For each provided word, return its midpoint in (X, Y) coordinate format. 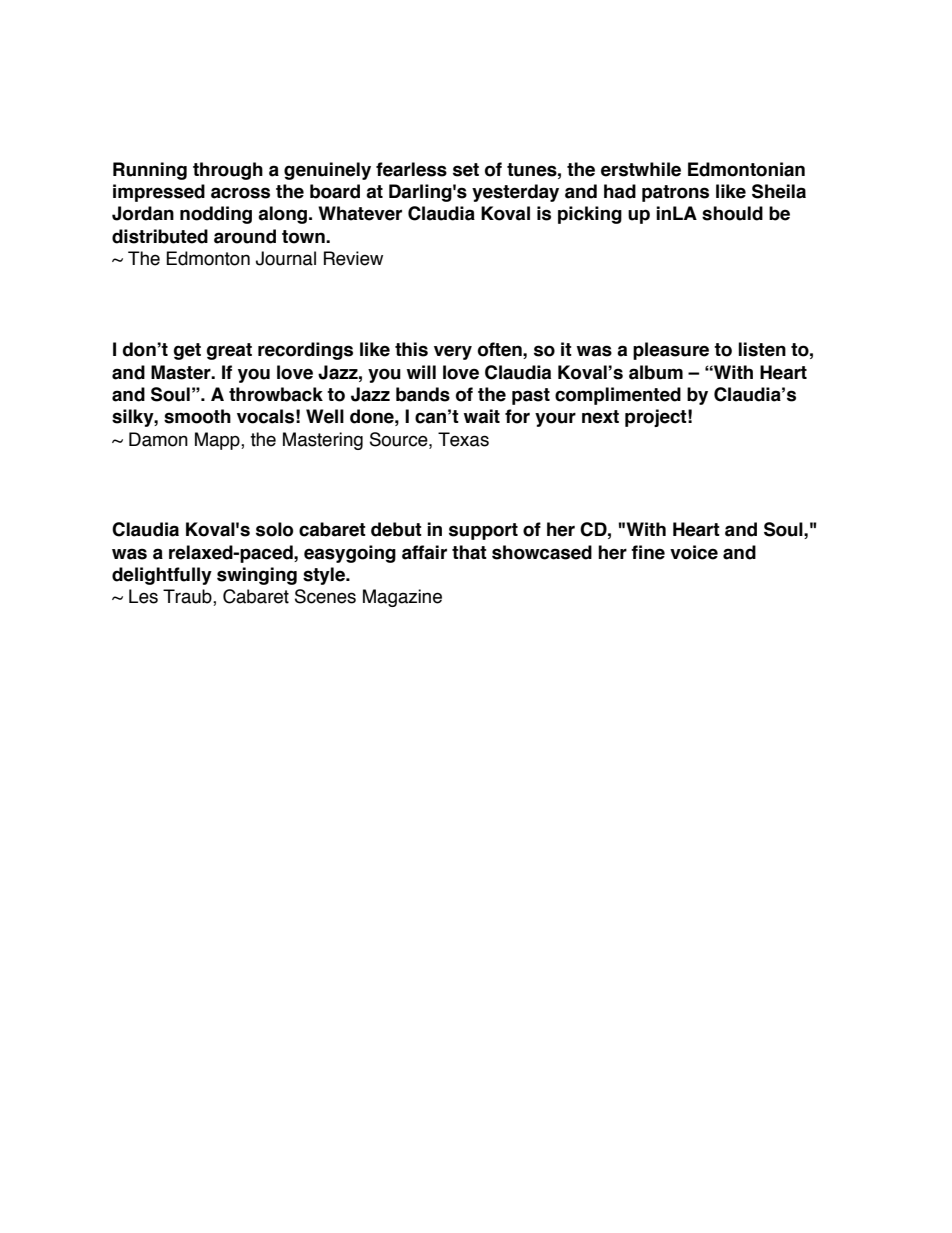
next (600, 417)
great (229, 351)
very (453, 352)
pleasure (671, 351)
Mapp (218, 441)
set (466, 170)
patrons (675, 193)
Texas (463, 439)
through (228, 171)
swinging (257, 576)
